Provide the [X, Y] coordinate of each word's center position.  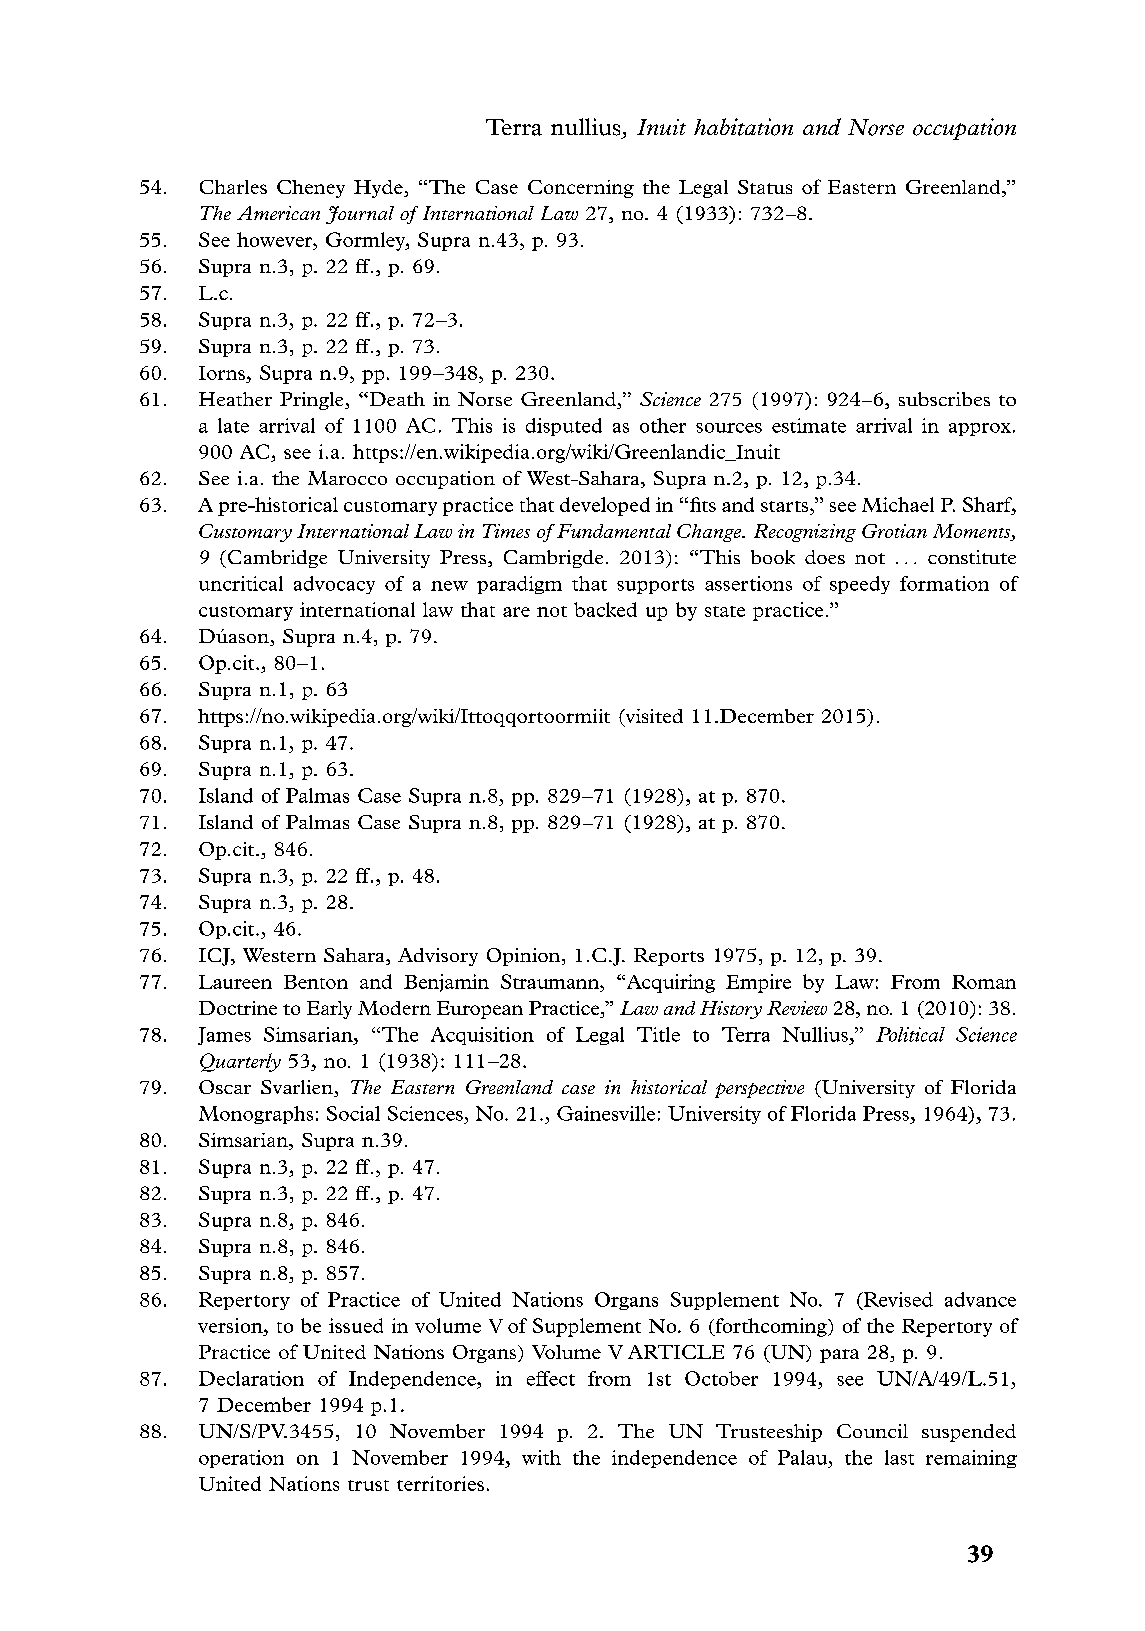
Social [353, 1113]
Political [910, 1034]
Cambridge [276, 559]
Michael [898, 504]
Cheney [311, 189]
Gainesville [606, 1113]
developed [605, 506]
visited [653, 717]
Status [765, 187]
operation [241, 1459]
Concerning [581, 189]
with [541, 1457]
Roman [984, 982]
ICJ [215, 957]
